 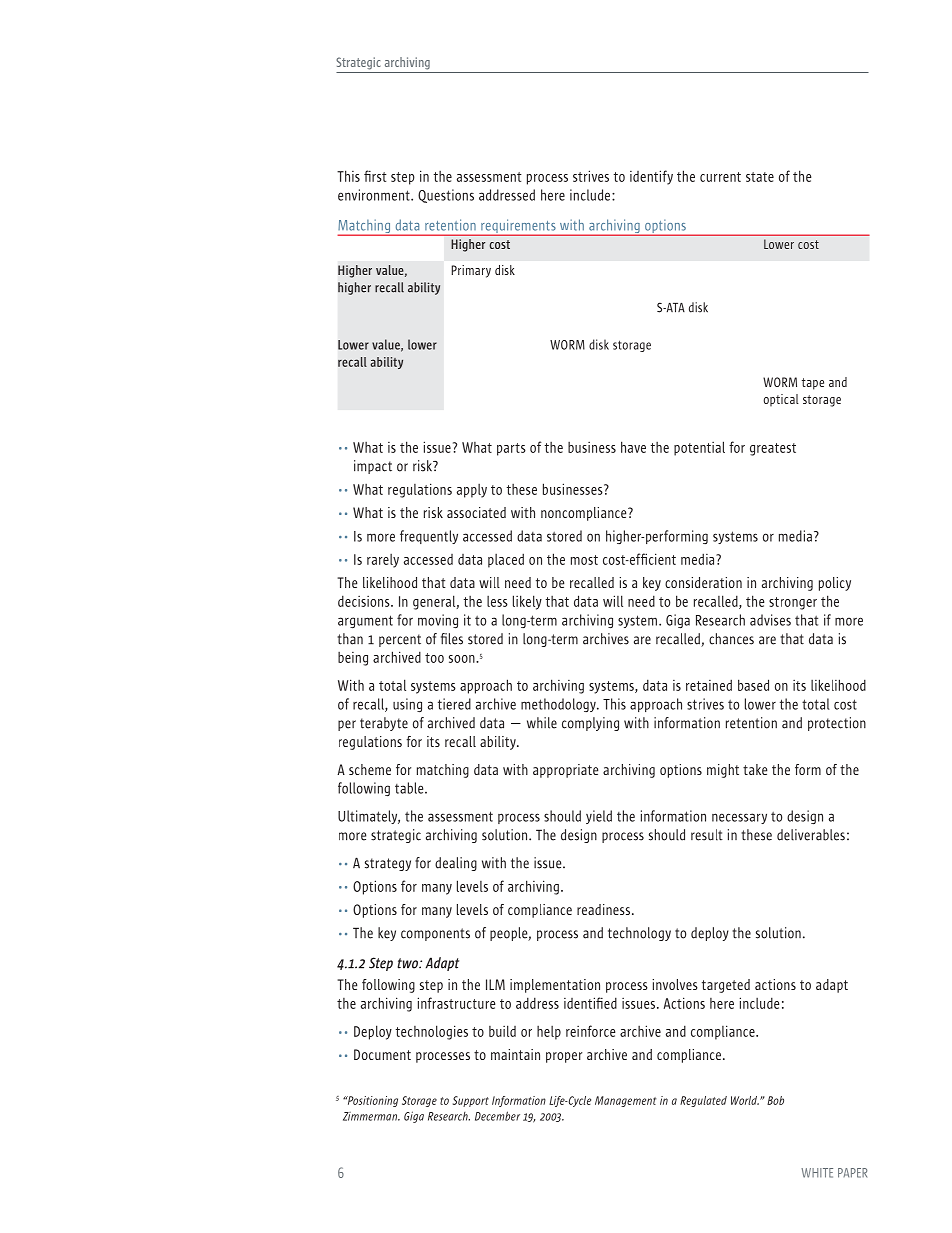 I want to click on readiness, so click(x=603, y=909).
